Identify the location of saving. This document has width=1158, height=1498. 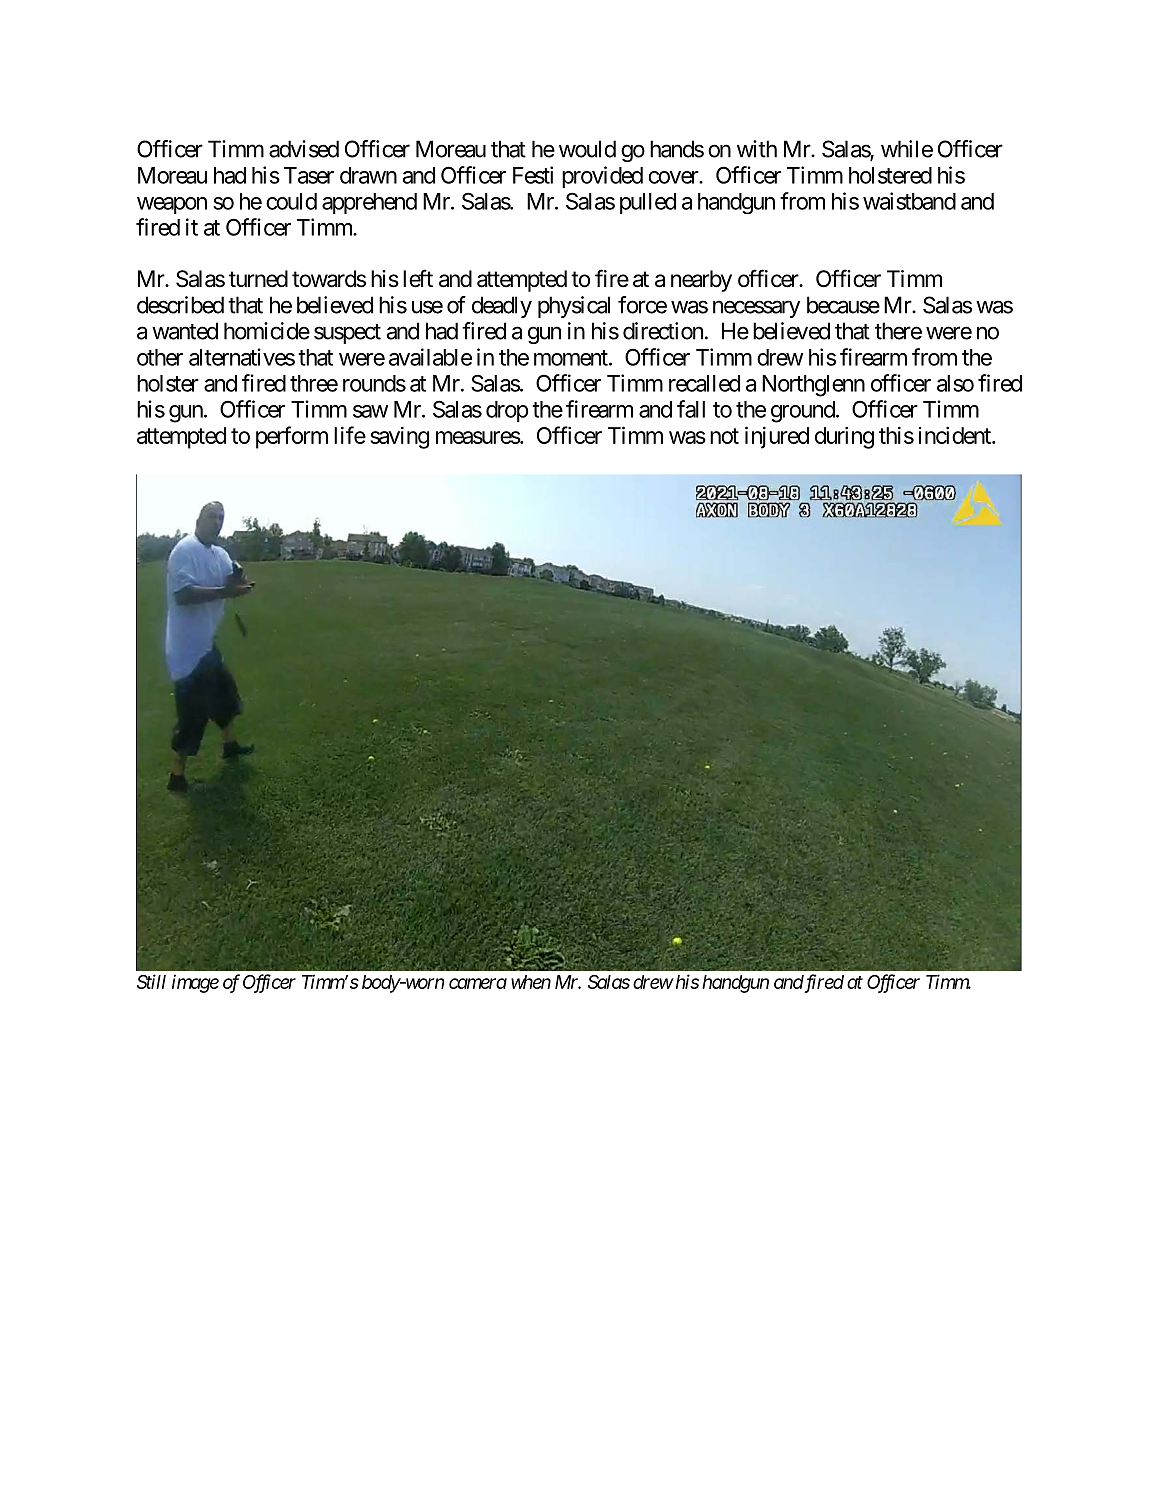
(399, 438).
